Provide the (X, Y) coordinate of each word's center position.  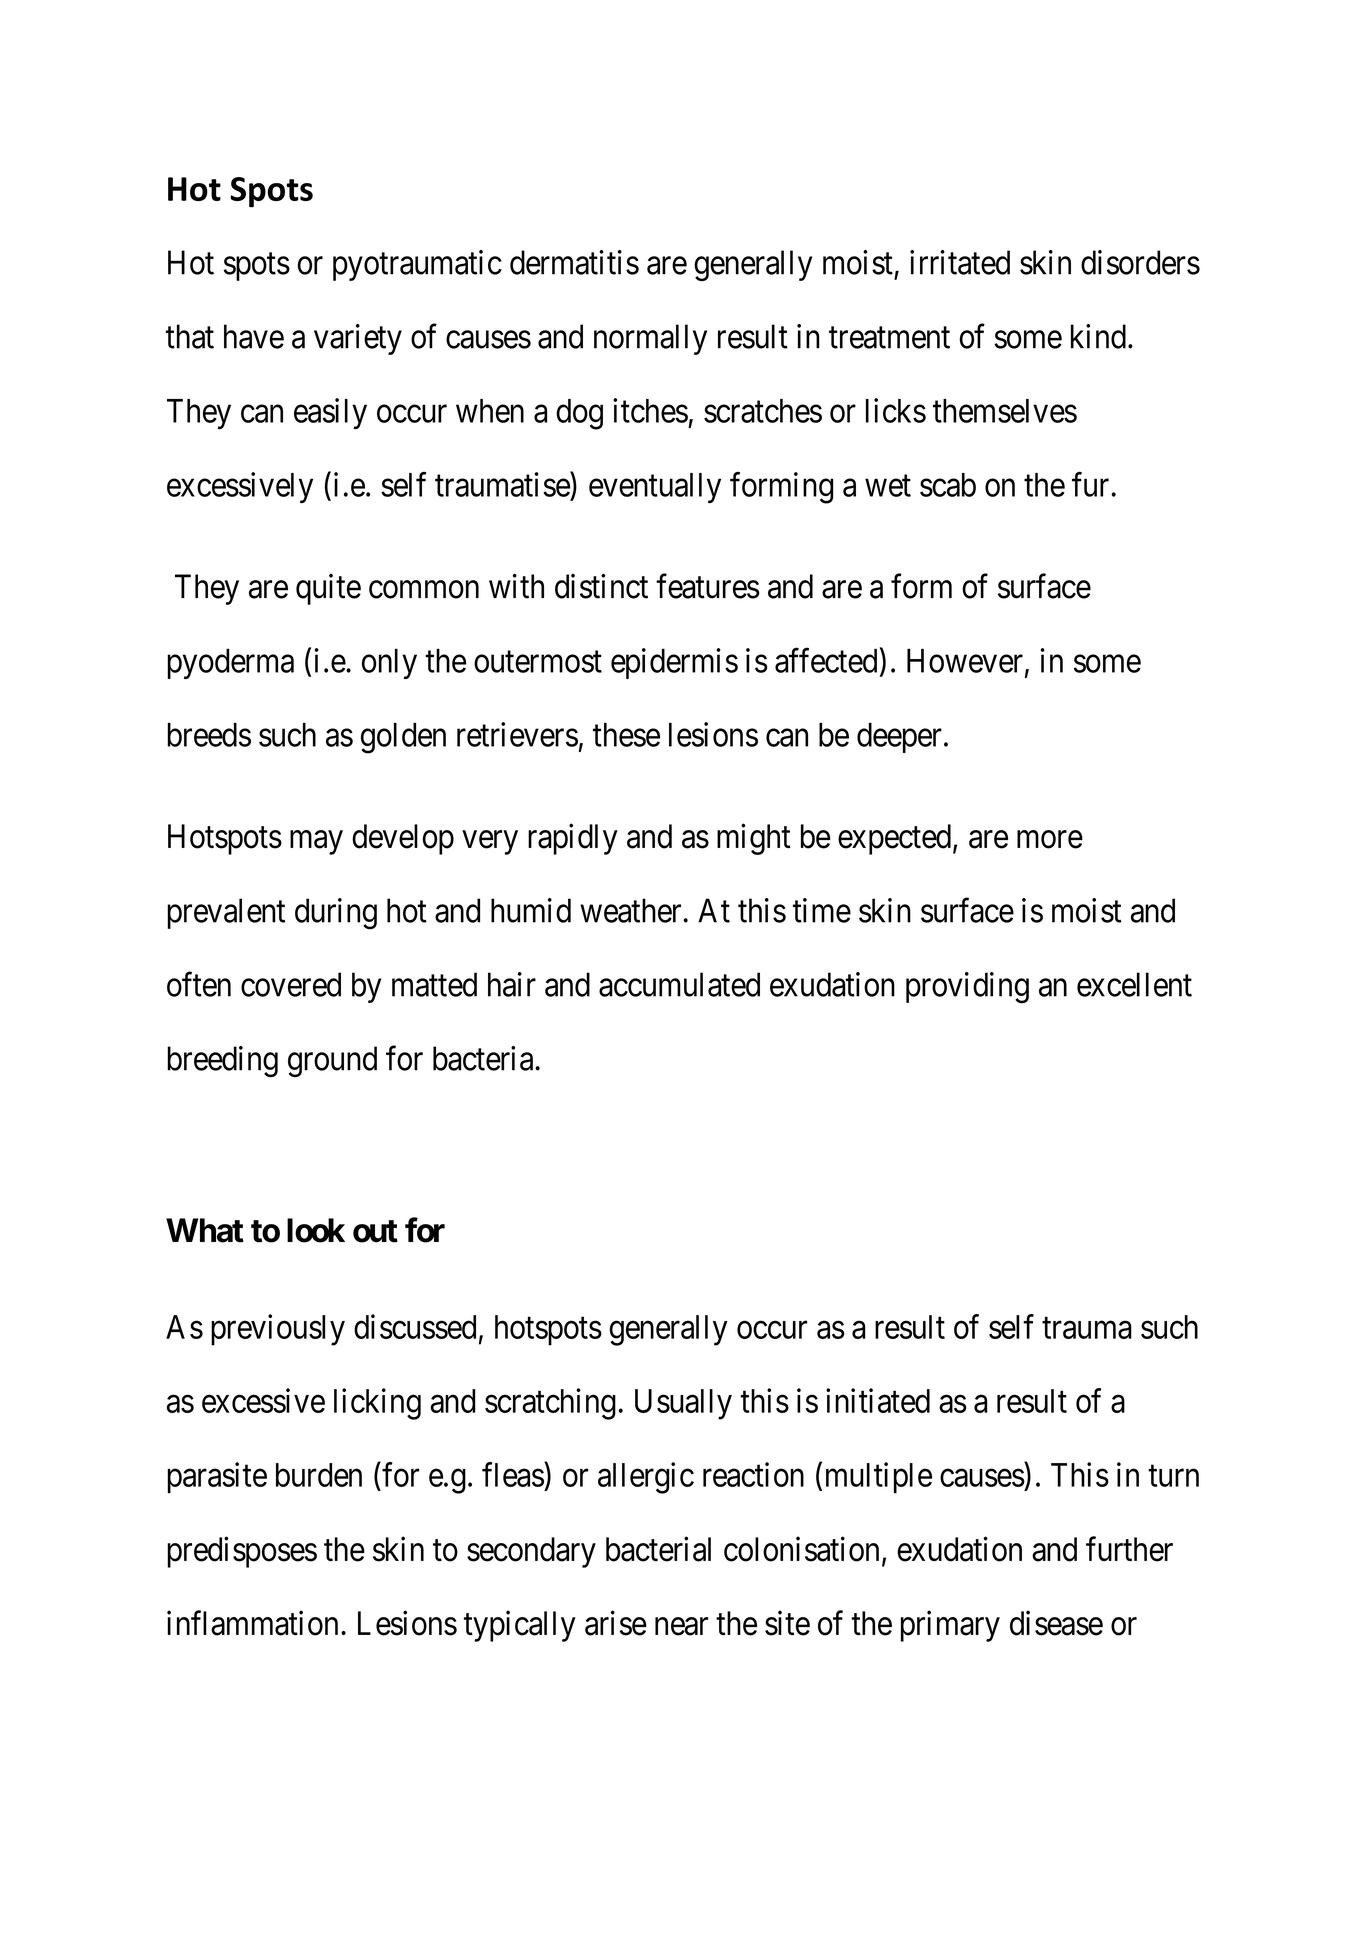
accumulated (679, 984)
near (681, 1627)
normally (650, 339)
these (626, 735)
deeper (899, 738)
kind (1098, 336)
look (316, 1230)
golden (403, 738)
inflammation (252, 1623)
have (254, 336)
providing (967, 988)
